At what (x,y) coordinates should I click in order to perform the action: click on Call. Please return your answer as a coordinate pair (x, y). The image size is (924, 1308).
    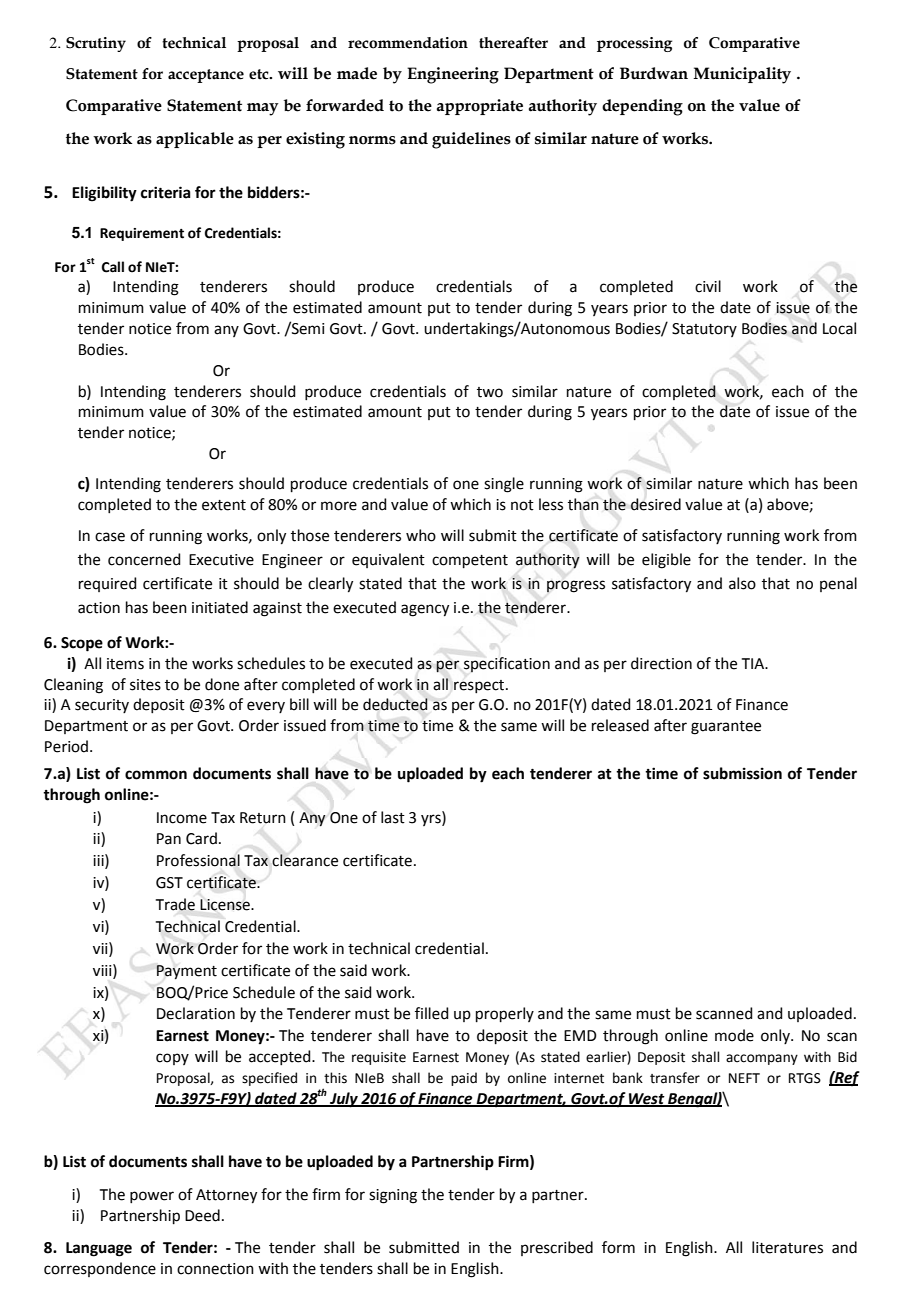
    Looking at the image, I should click on (113, 267).
